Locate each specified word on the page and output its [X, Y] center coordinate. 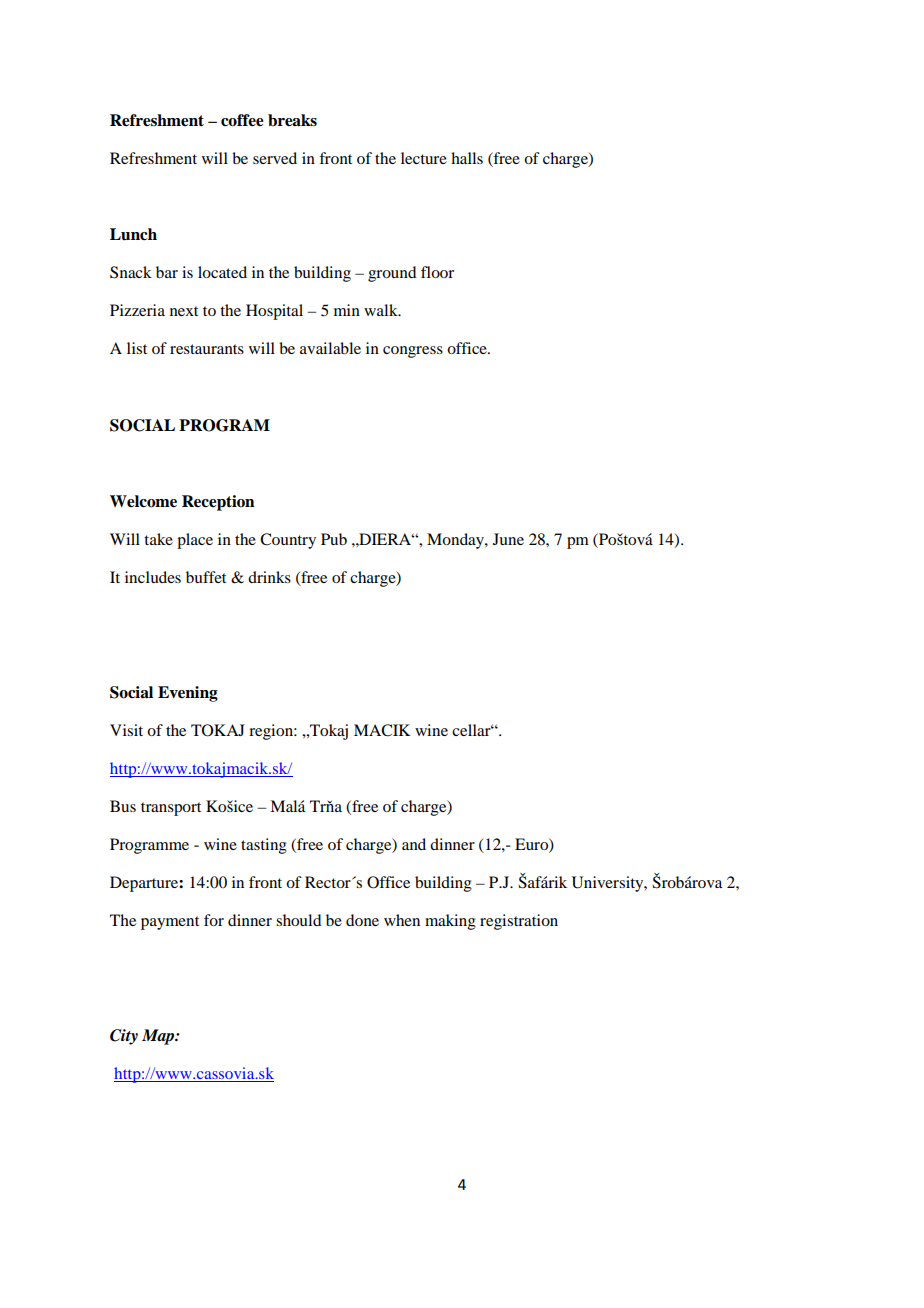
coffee [242, 120]
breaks [292, 120]
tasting [264, 846]
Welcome [143, 501]
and [414, 844]
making [450, 922]
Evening [188, 694]
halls [467, 158]
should [298, 920]
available [330, 348]
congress [413, 352]
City [124, 1037]
